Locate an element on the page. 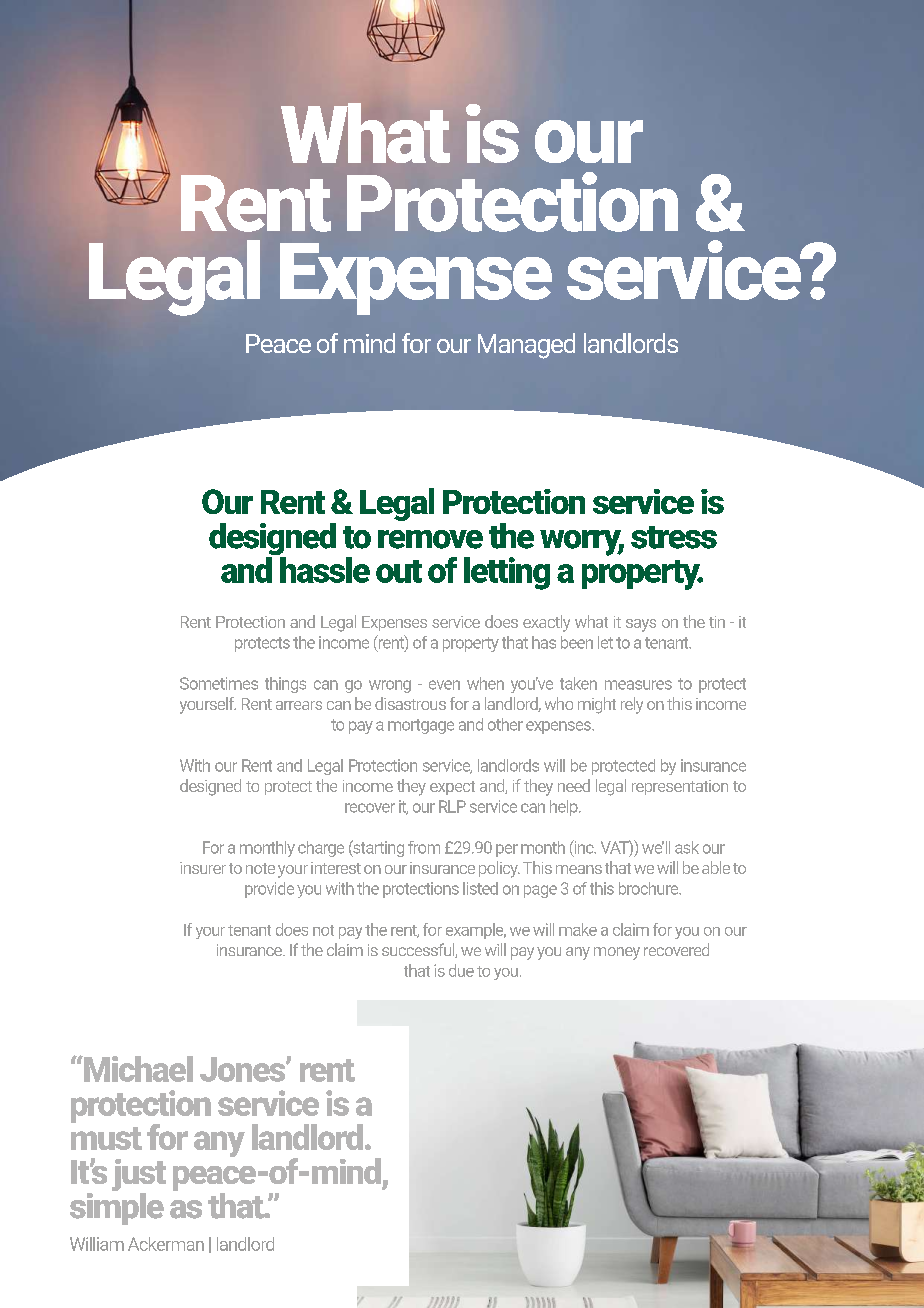  money is located at coordinates (617, 953).
